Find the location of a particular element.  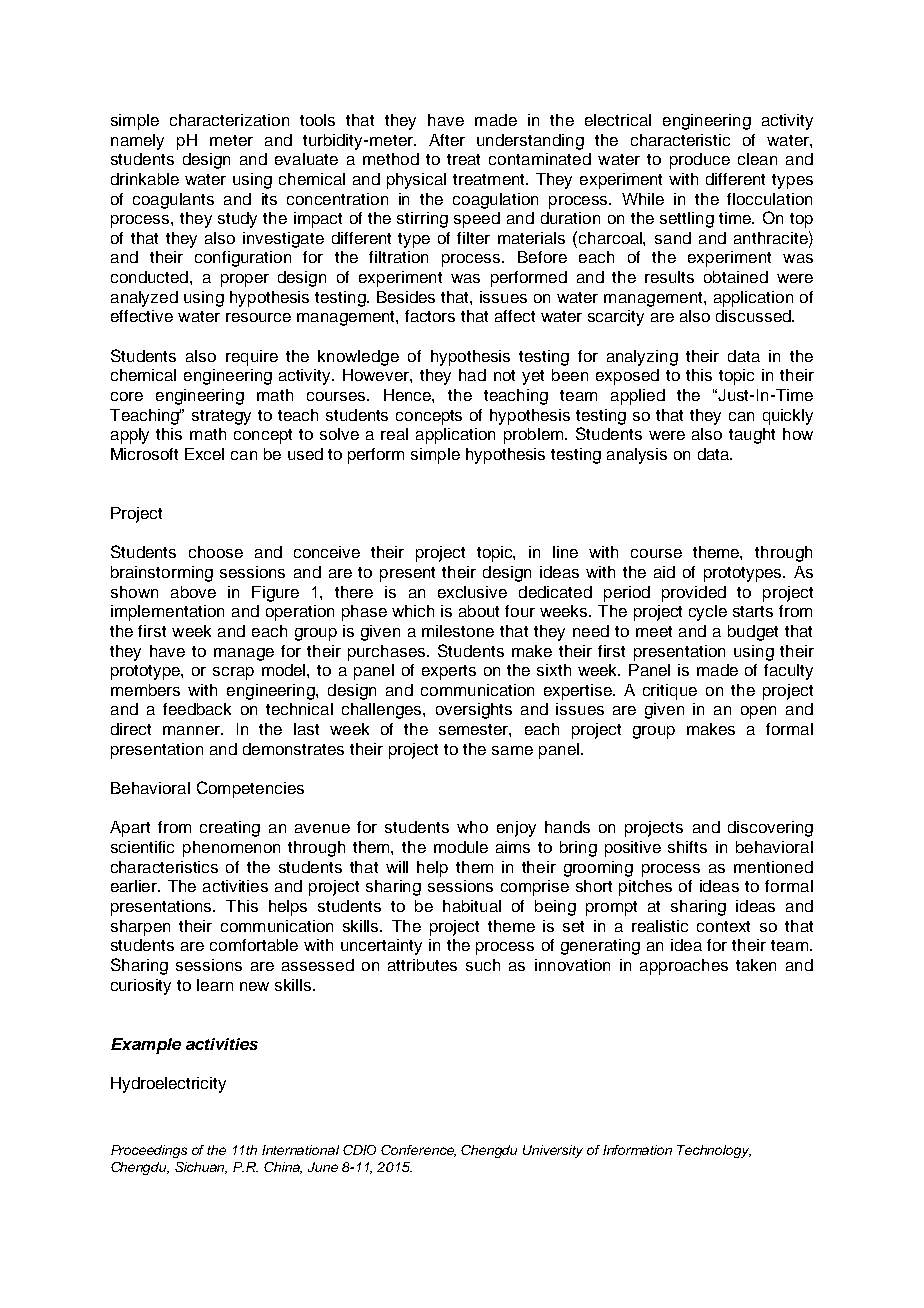

problem is located at coordinates (535, 436).
